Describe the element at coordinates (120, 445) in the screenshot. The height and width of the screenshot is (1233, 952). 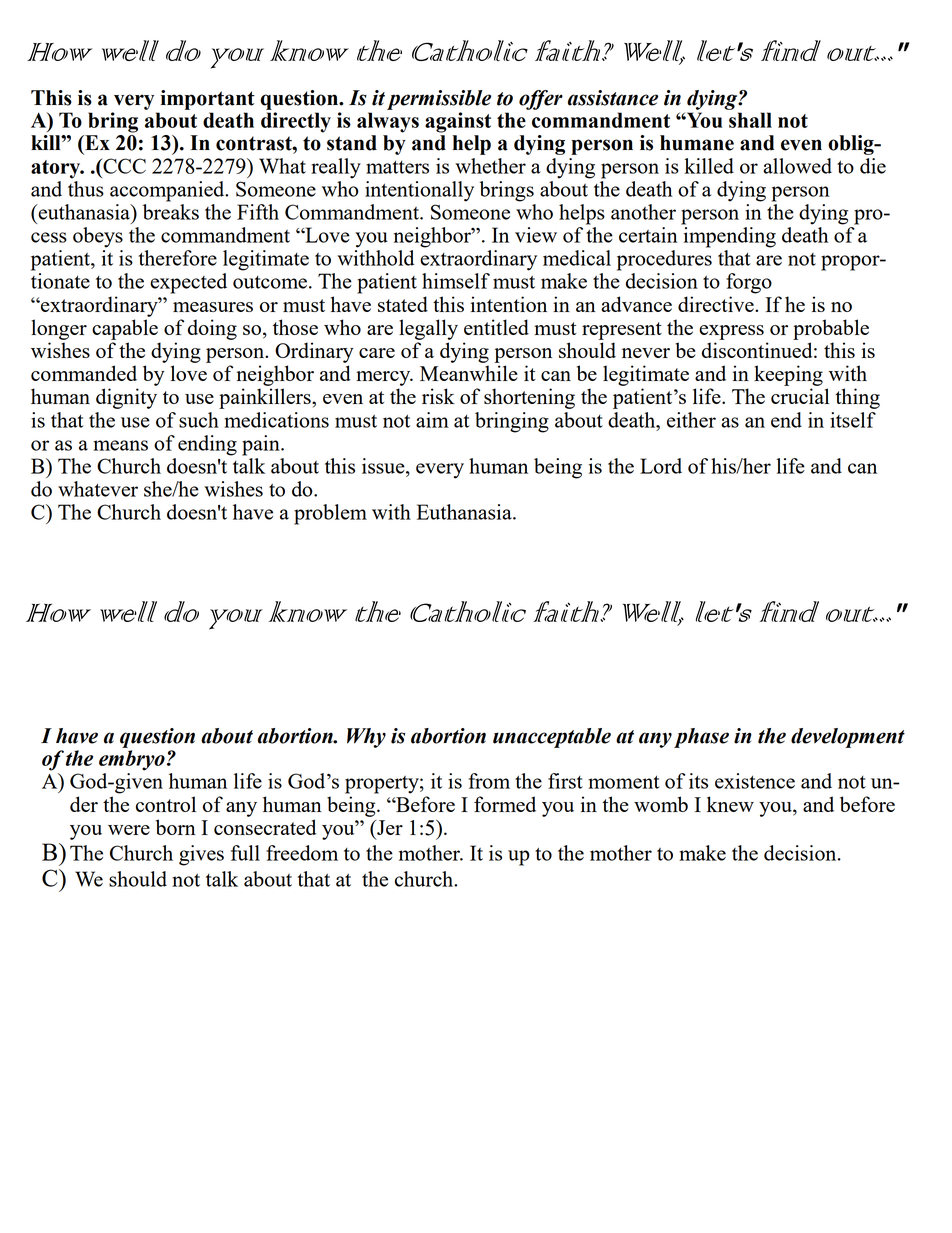
I see `means` at that location.
